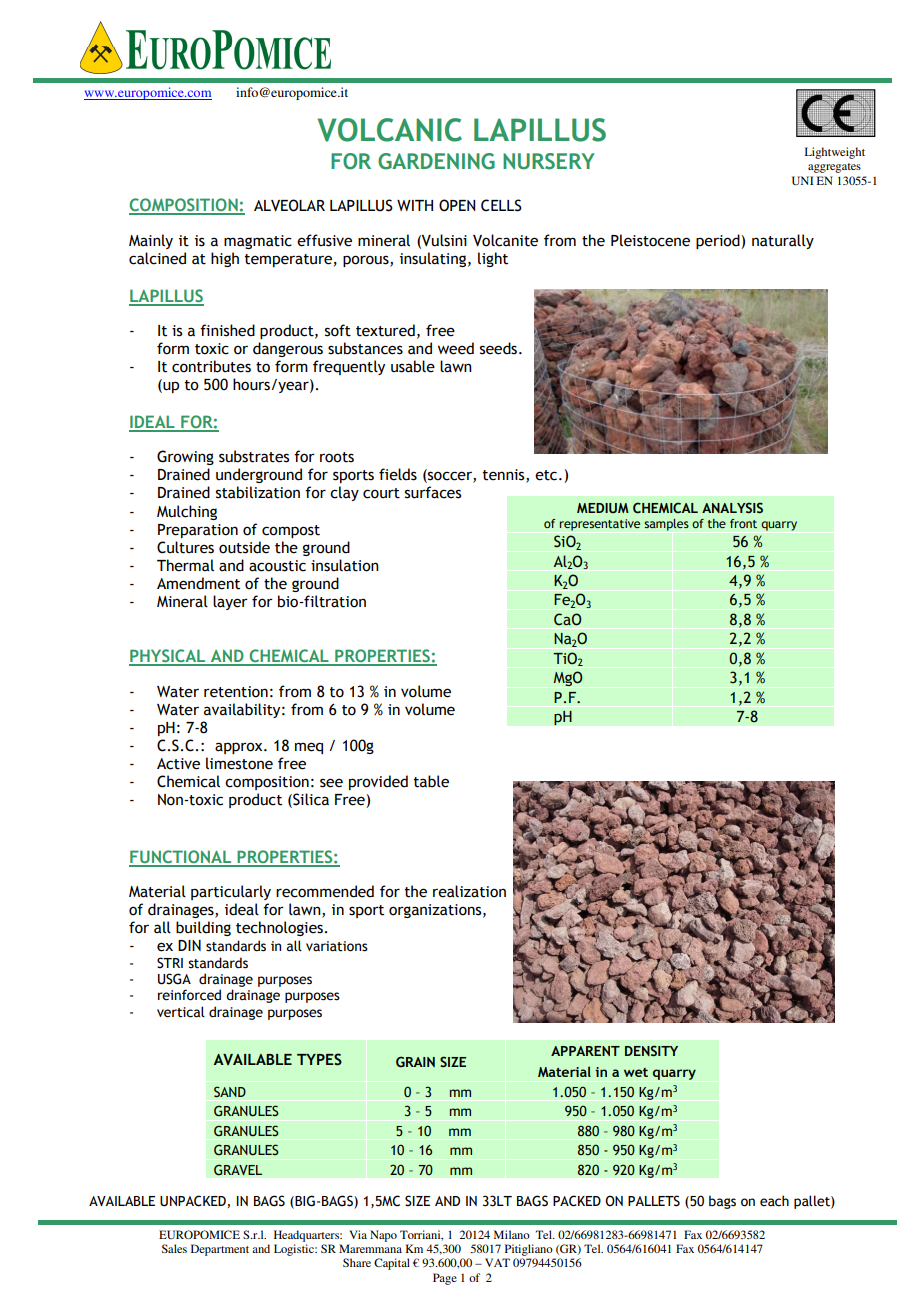  I want to click on CELLS, so click(501, 205).
